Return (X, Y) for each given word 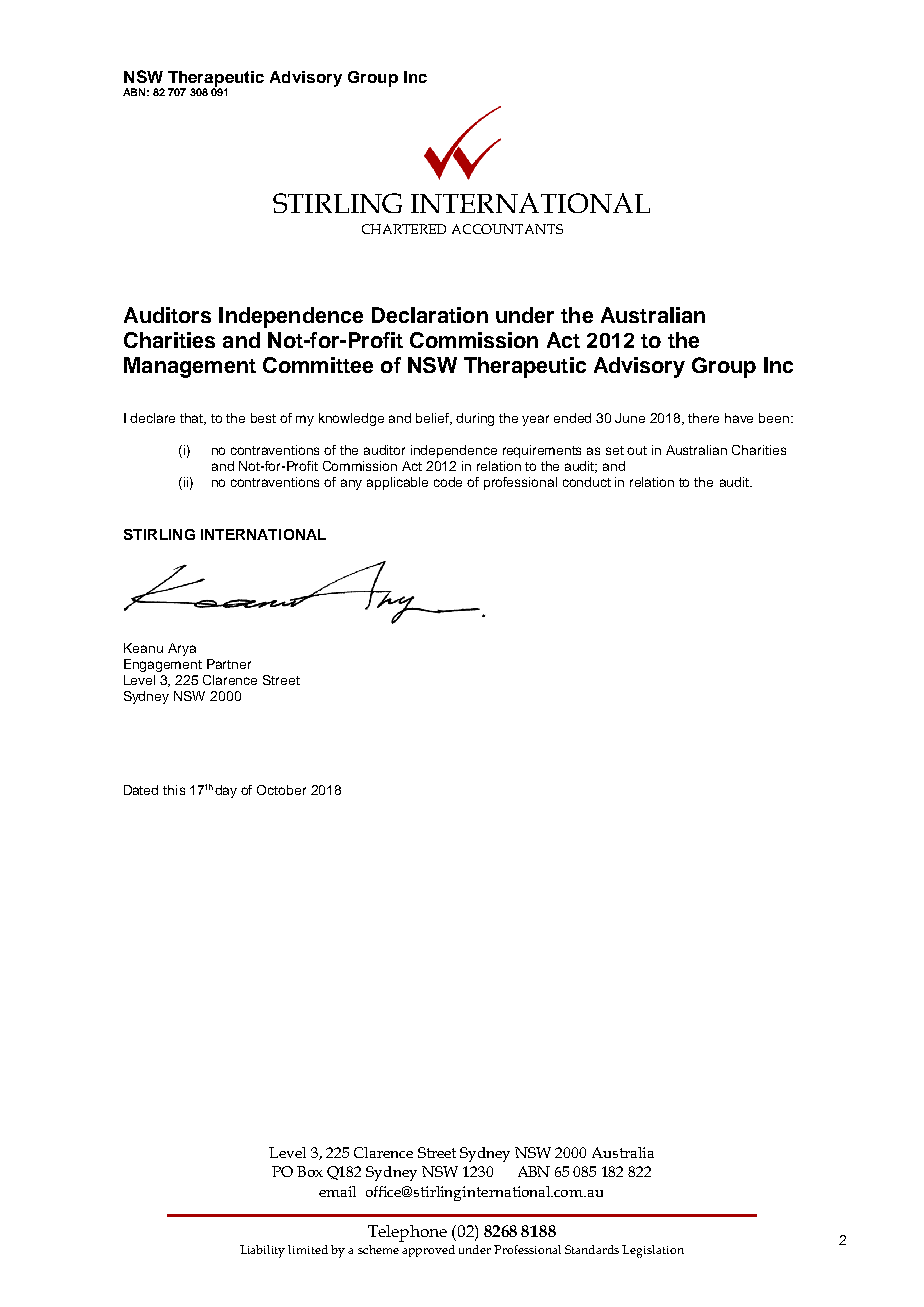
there (703, 418)
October (281, 790)
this (174, 790)
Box (310, 1171)
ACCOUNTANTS (507, 229)
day (226, 791)
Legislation (653, 1251)
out (637, 450)
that (193, 419)
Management (190, 367)
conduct (587, 482)
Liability (262, 1251)
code (448, 482)
